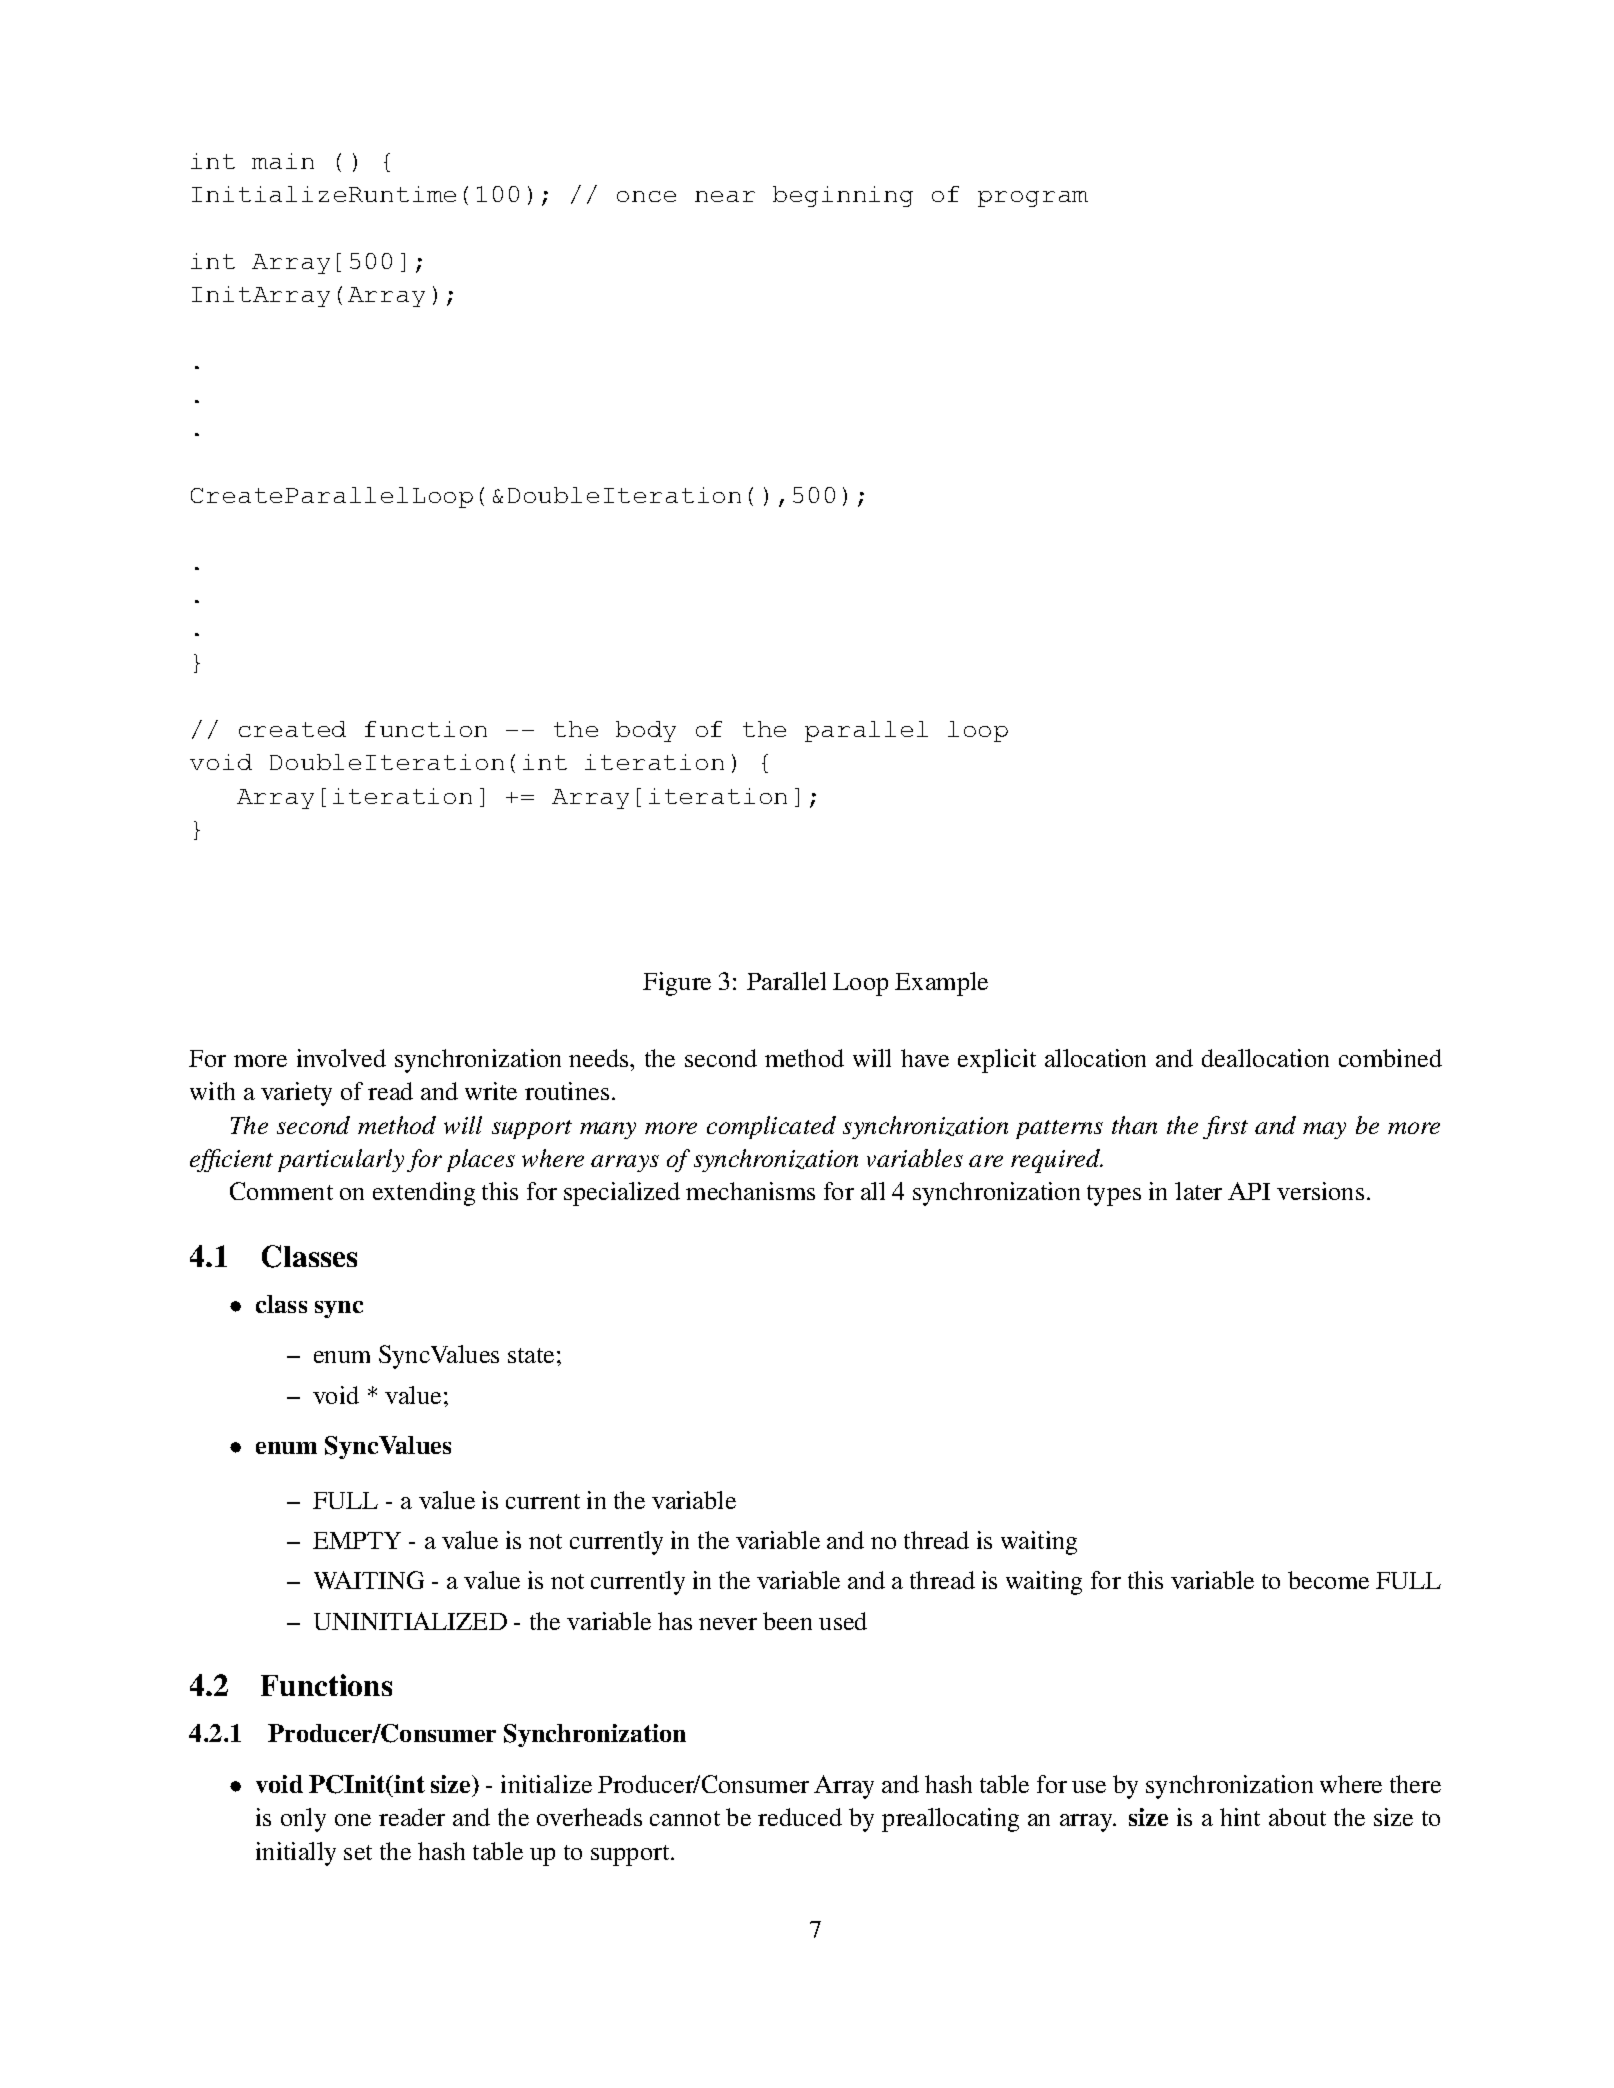  Describe the element at coordinates (925, 1058) in the page. I see `have` at that location.
